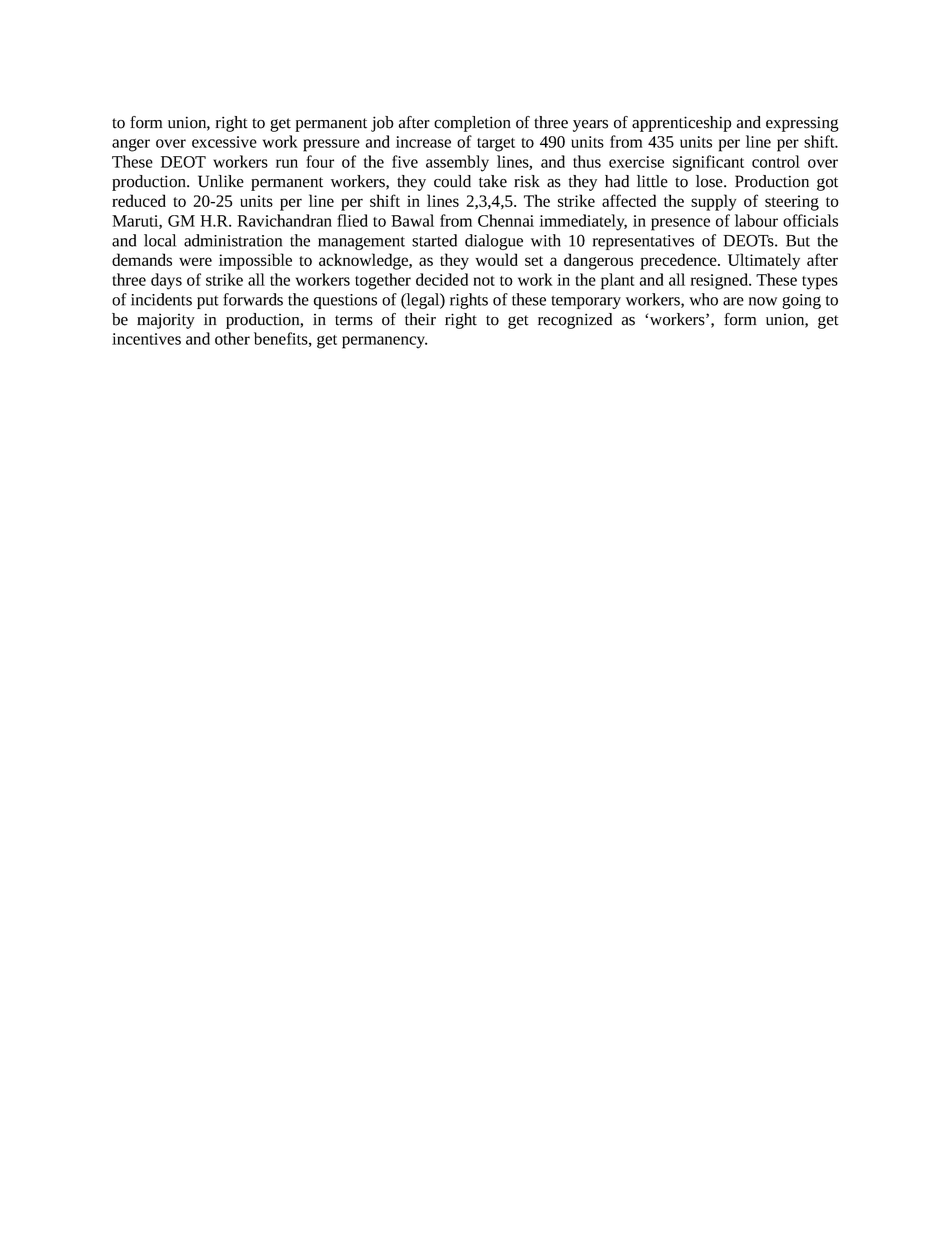  Describe the element at coordinates (420, 319) in the screenshot. I see `their` at that location.
